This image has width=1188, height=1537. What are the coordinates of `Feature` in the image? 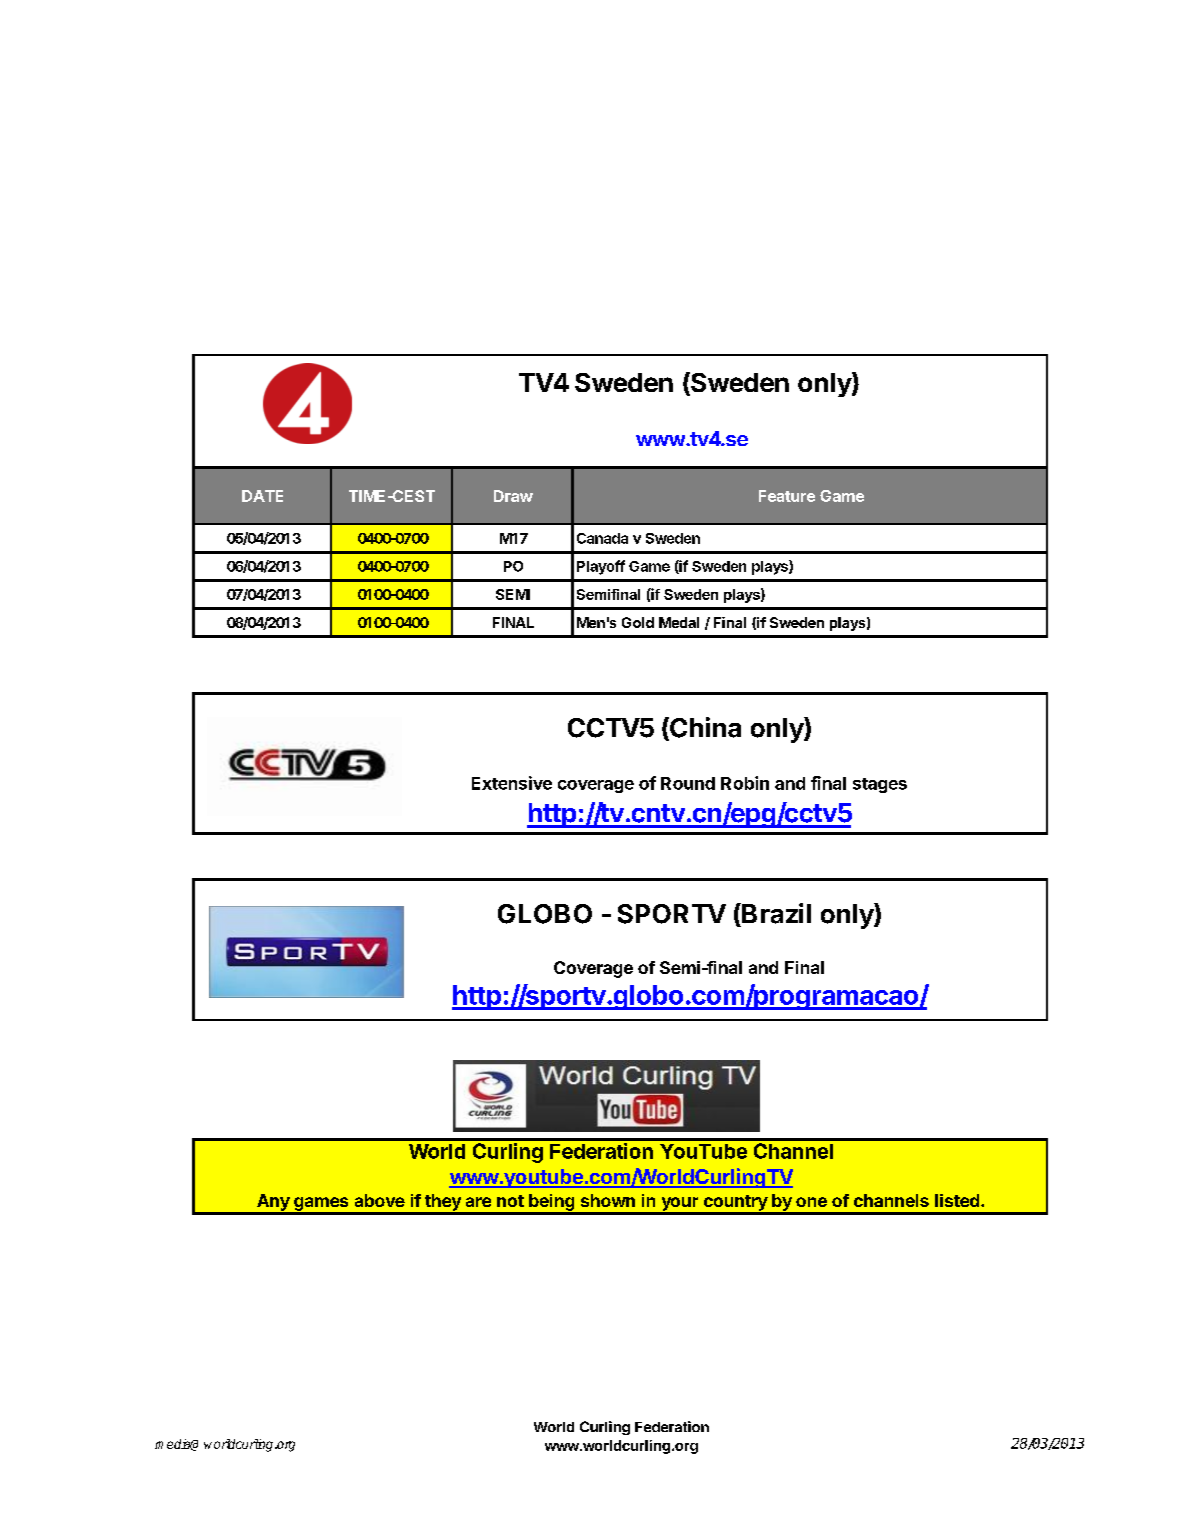 It's located at (787, 496).
